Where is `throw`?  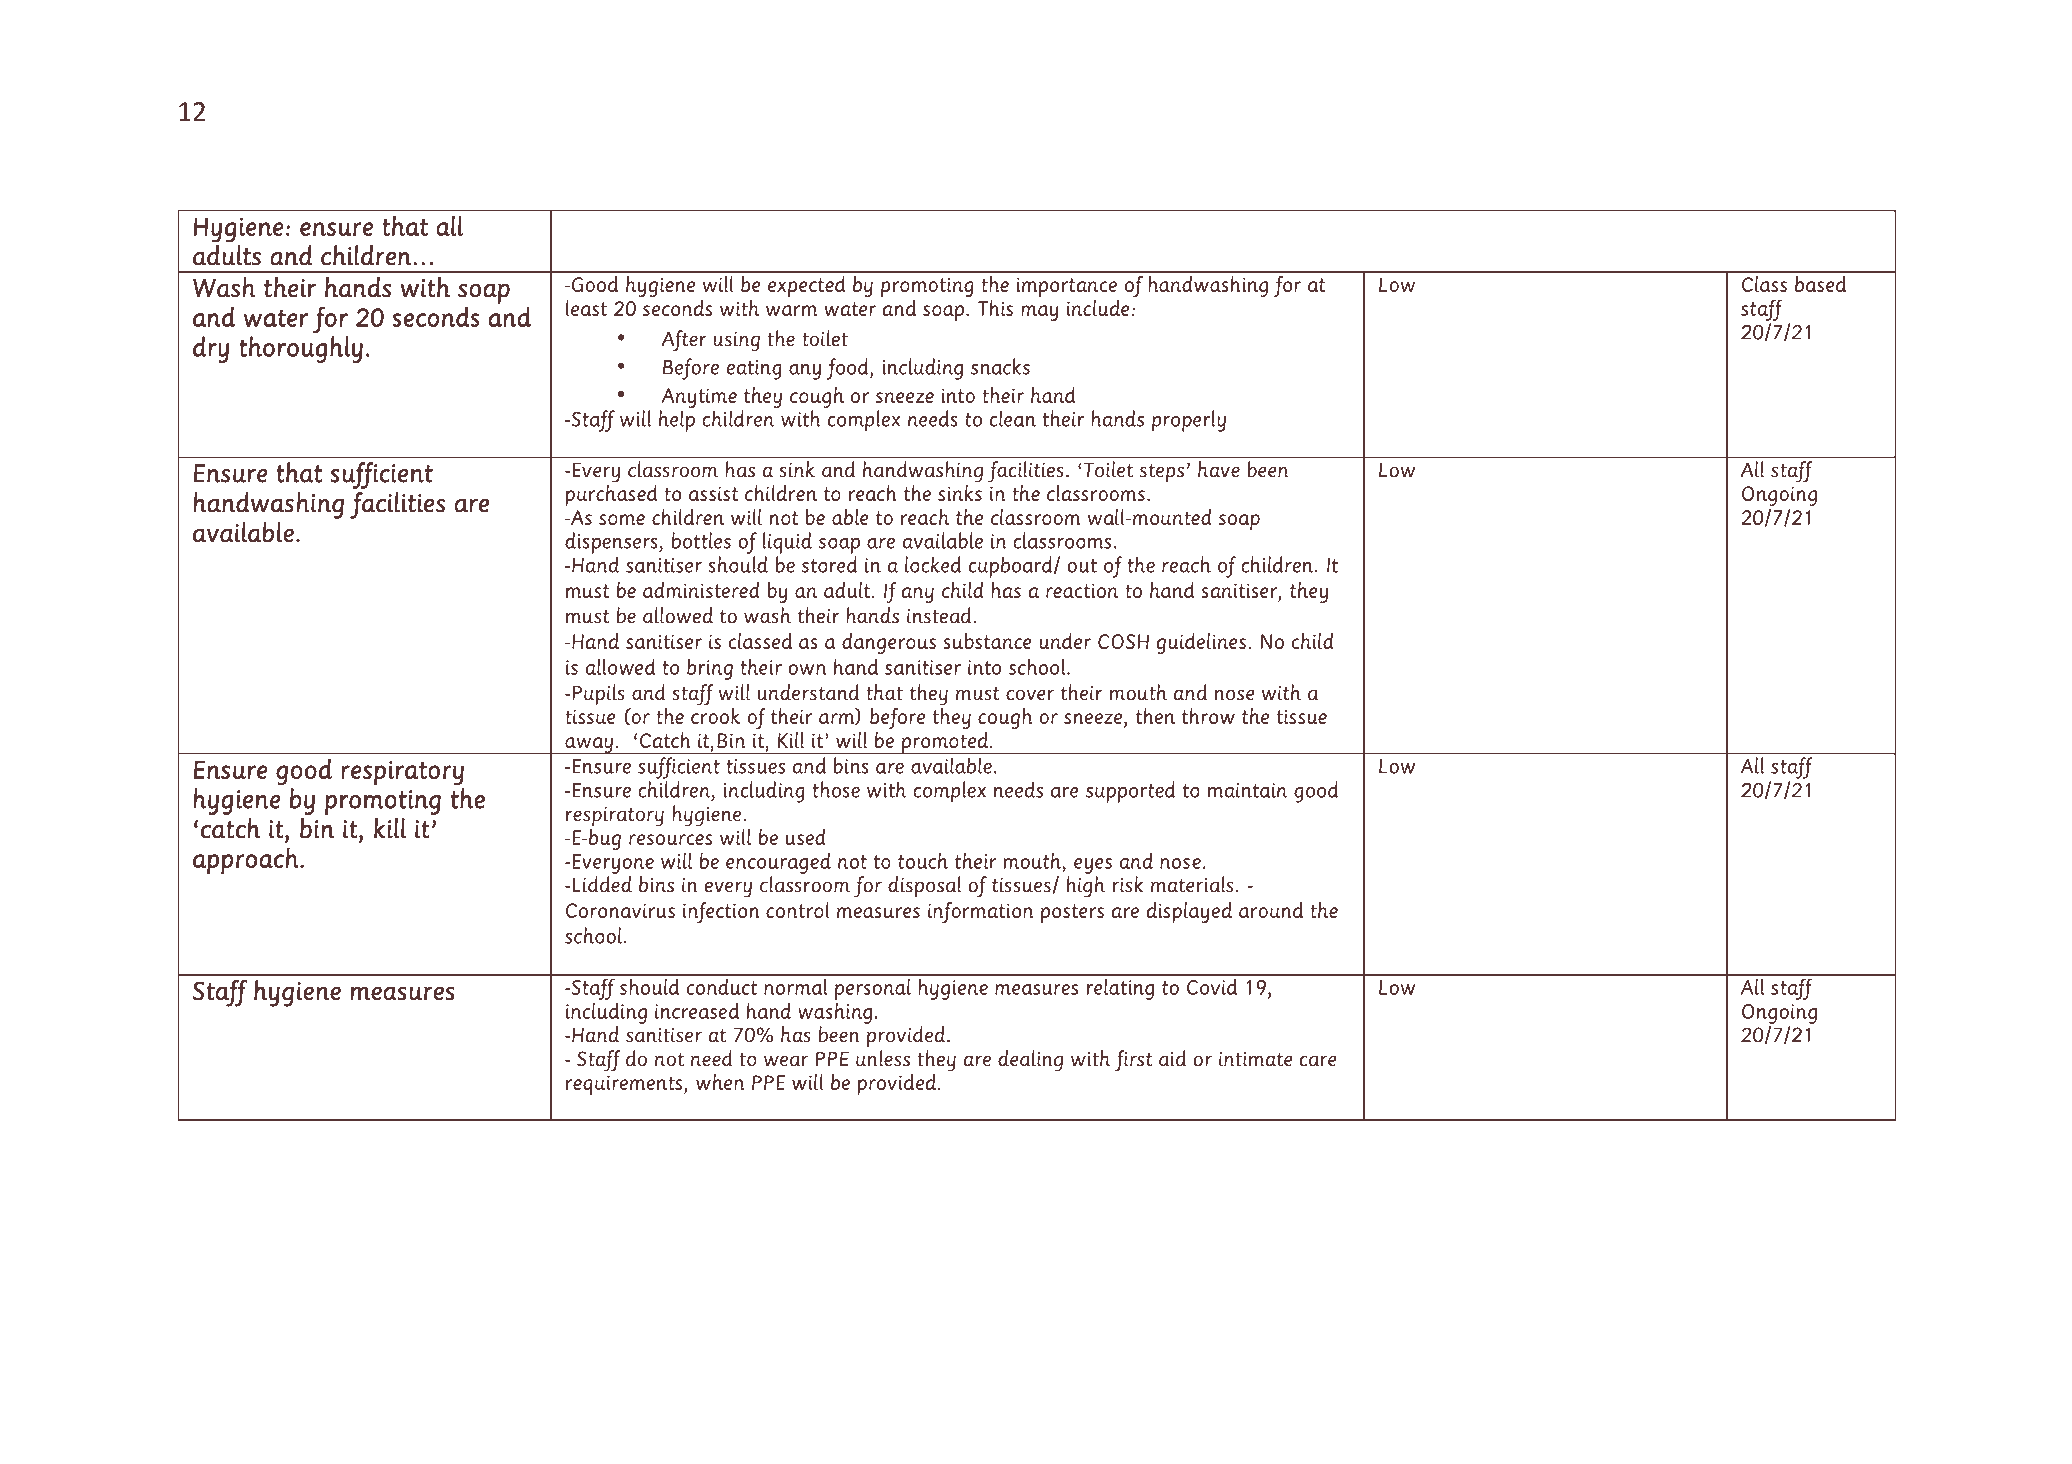 throw is located at coordinates (1208, 716).
